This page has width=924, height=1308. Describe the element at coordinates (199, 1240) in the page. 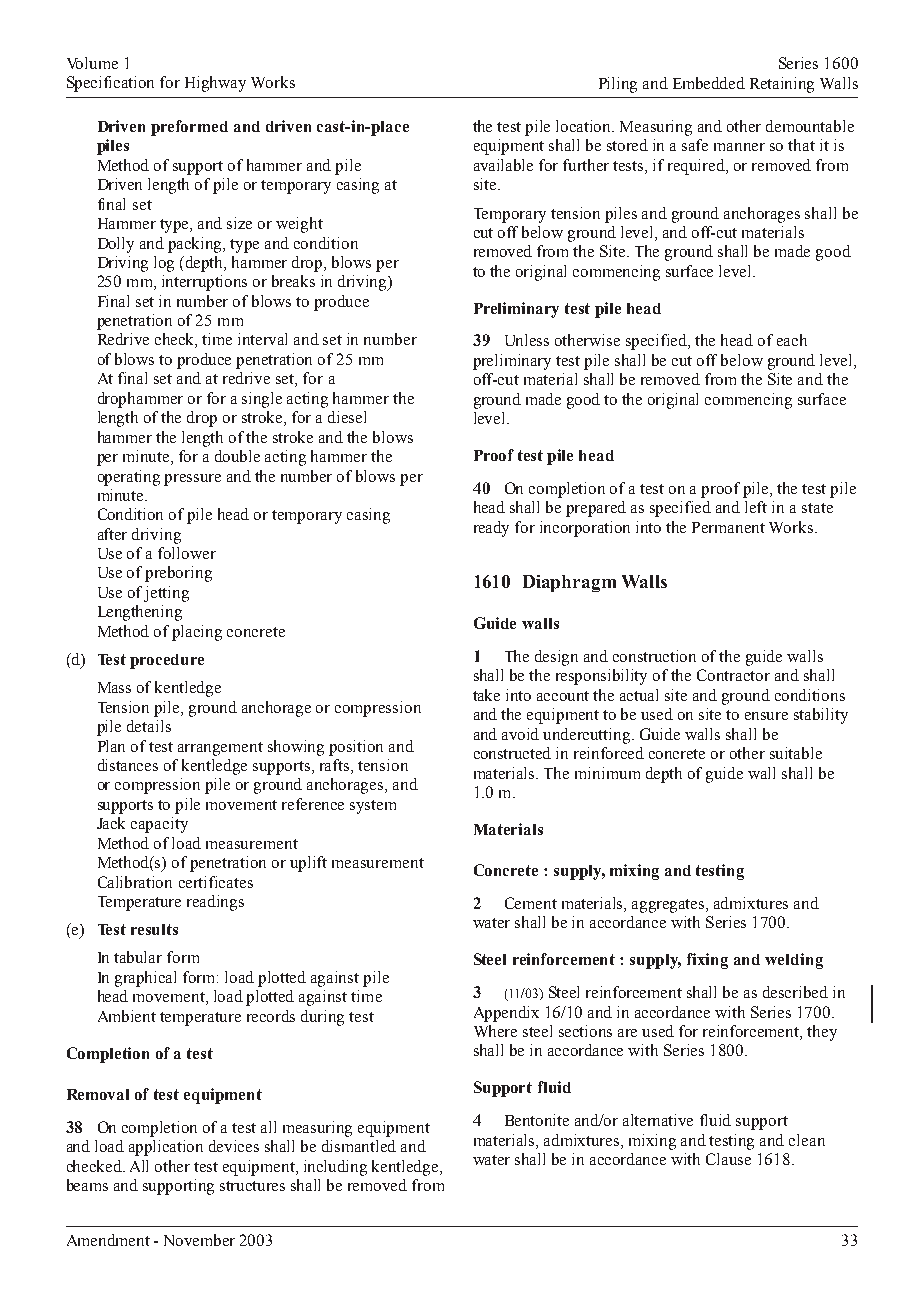

I see `November` at that location.
